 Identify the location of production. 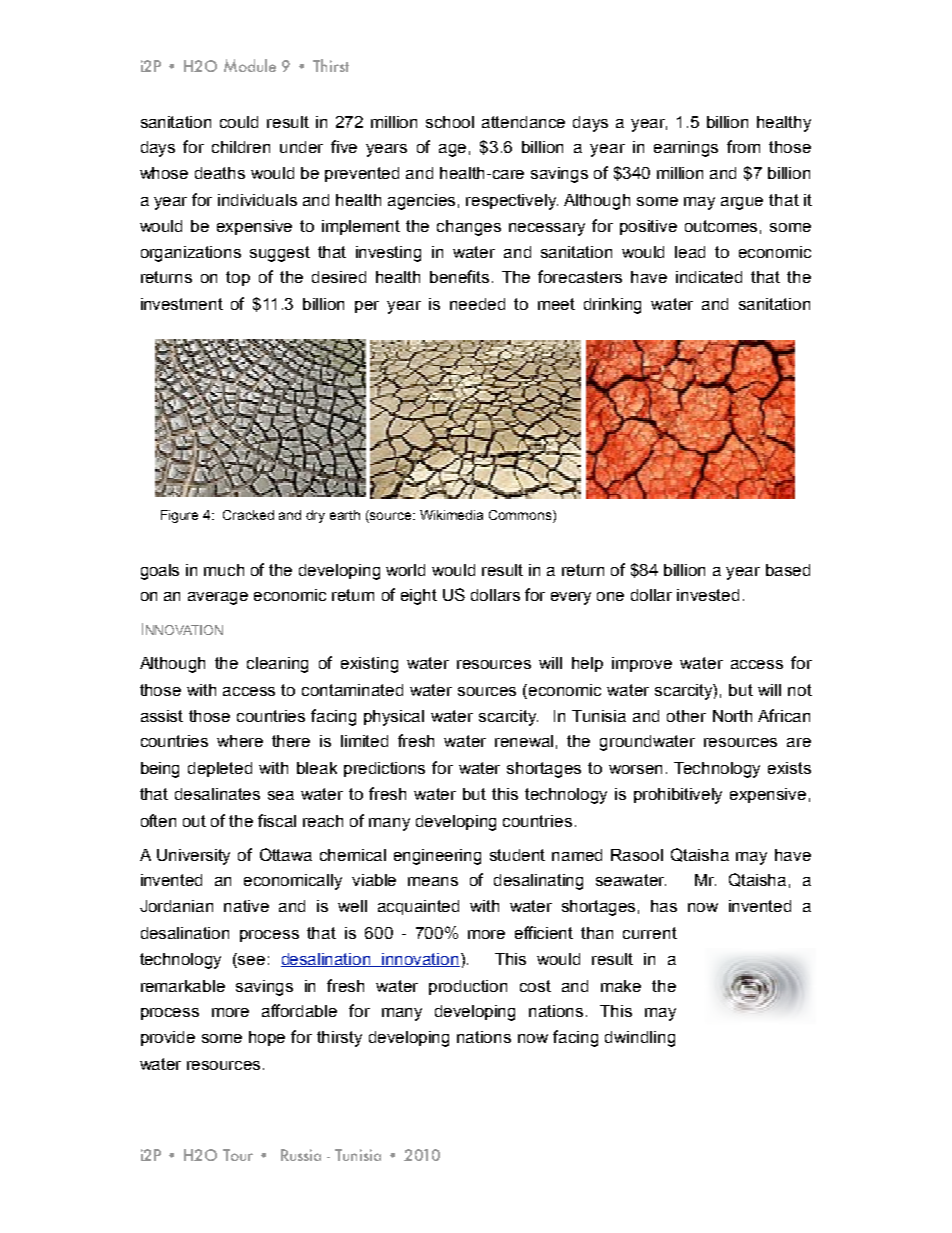
(468, 987).
